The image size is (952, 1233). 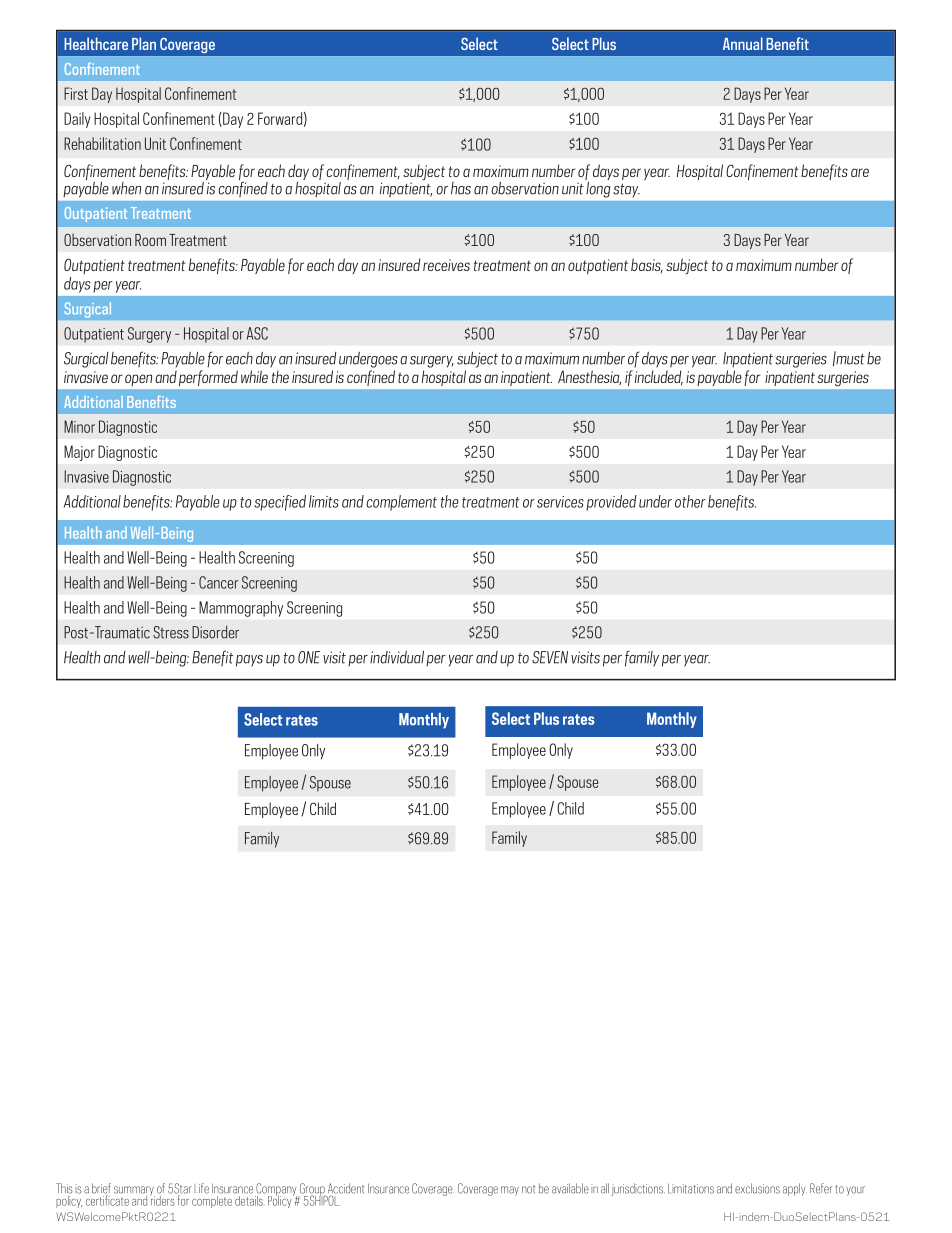 What do you see at coordinates (550, 657) in the screenshot?
I see `SEVEN` at bounding box center [550, 657].
